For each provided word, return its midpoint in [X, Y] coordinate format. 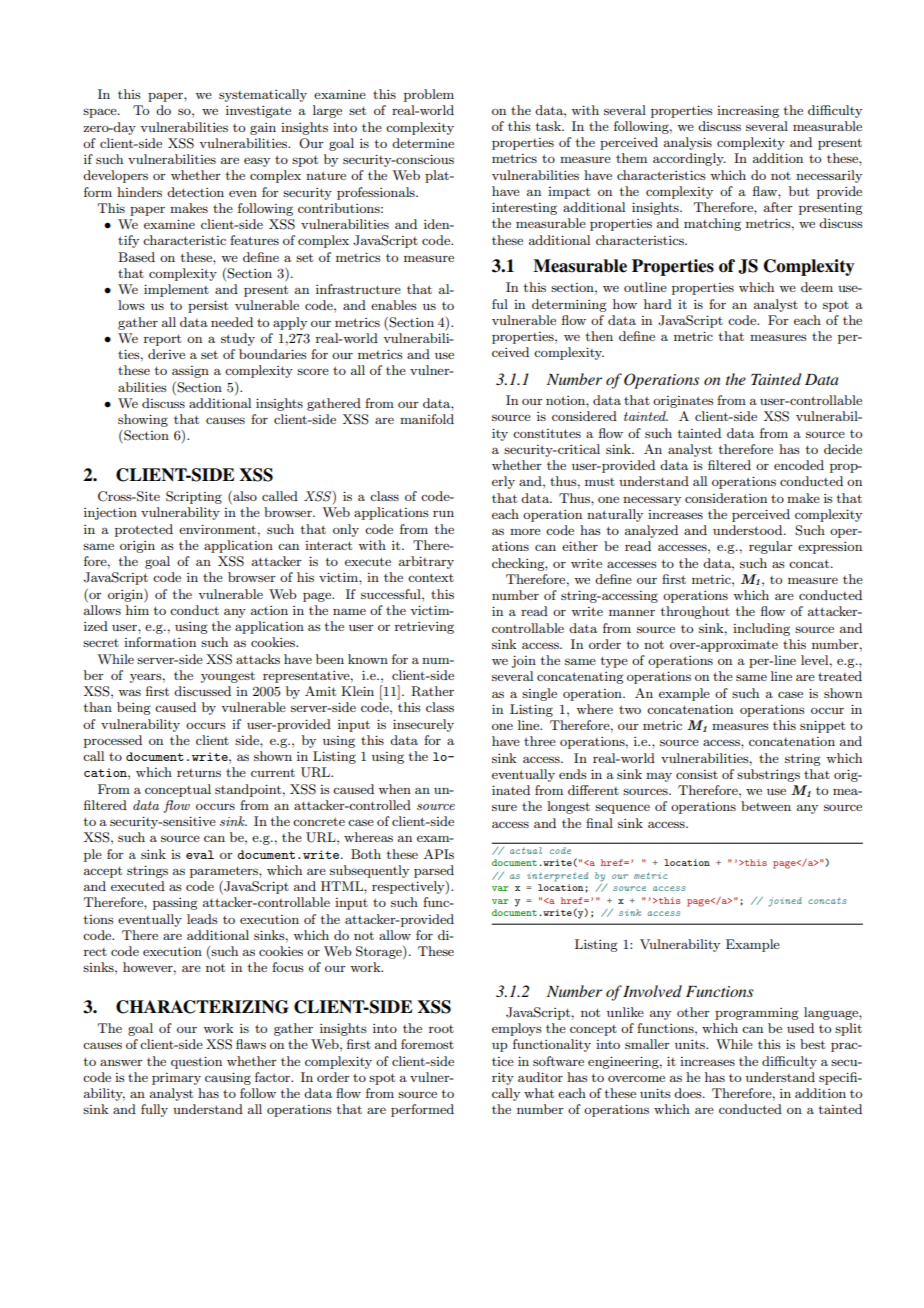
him [137, 610]
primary [176, 1079]
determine [423, 143]
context [431, 577]
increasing [748, 112]
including [761, 629]
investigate [258, 112]
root [441, 1029]
